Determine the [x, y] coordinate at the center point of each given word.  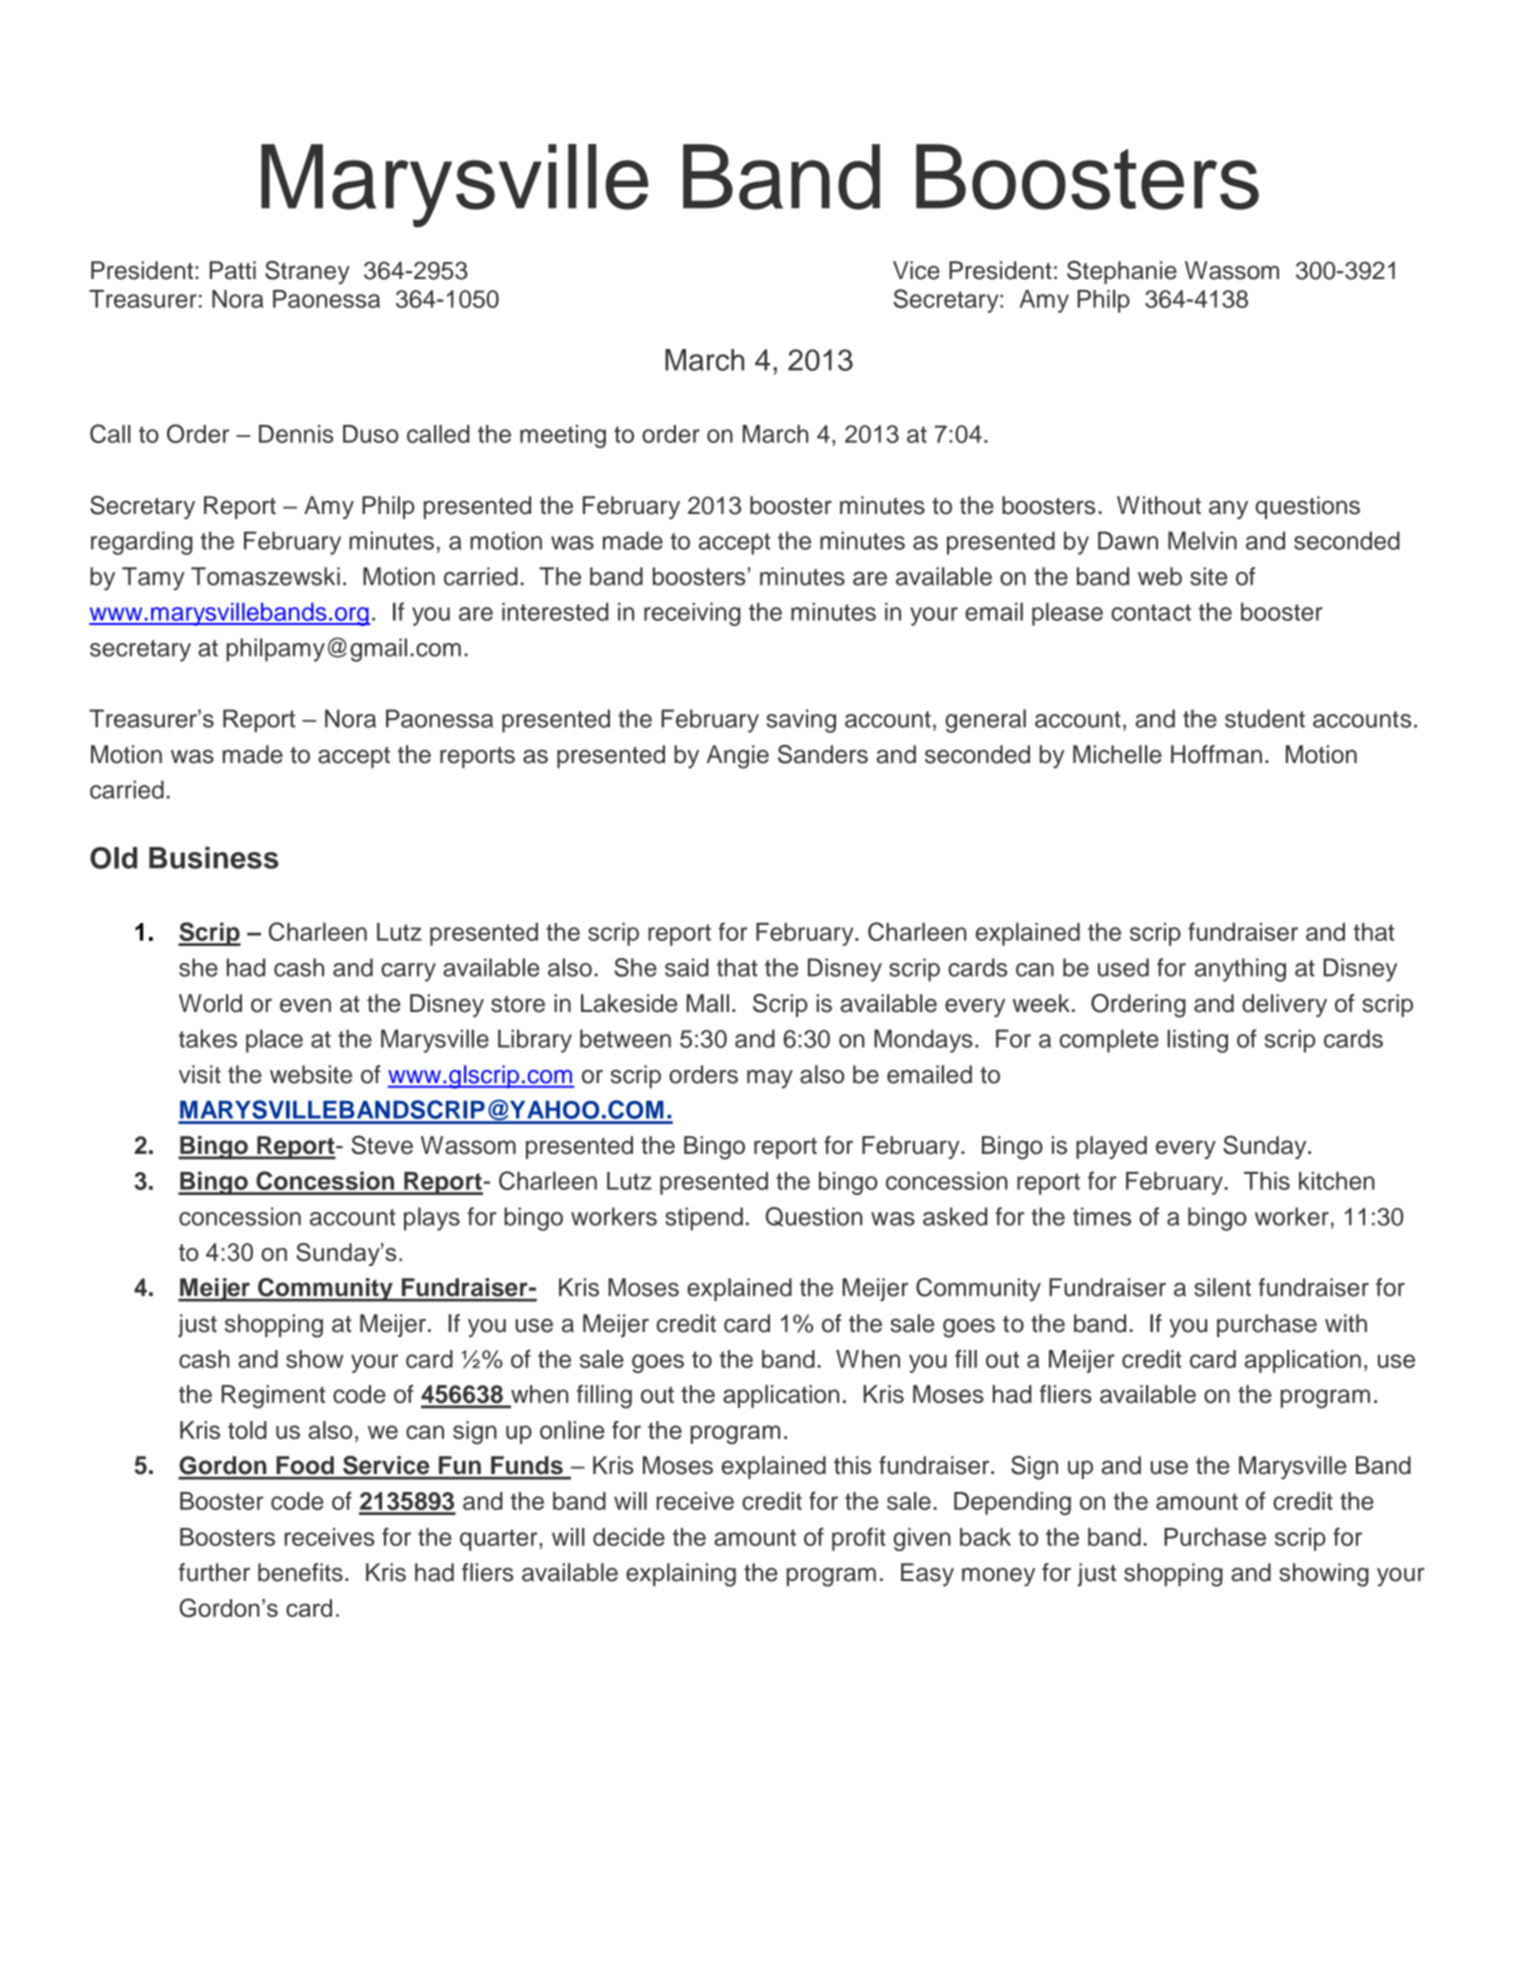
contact [1151, 612]
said [687, 967]
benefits [300, 1572]
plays [432, 1219]
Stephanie [1122, 272]
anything [1240, 970]
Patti [233, 270]
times [1102, 1216]
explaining [681, 1575]
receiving [692, 614]
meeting [563, 436]
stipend [704, 1219]
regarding [142, 543]
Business [214, 857]
